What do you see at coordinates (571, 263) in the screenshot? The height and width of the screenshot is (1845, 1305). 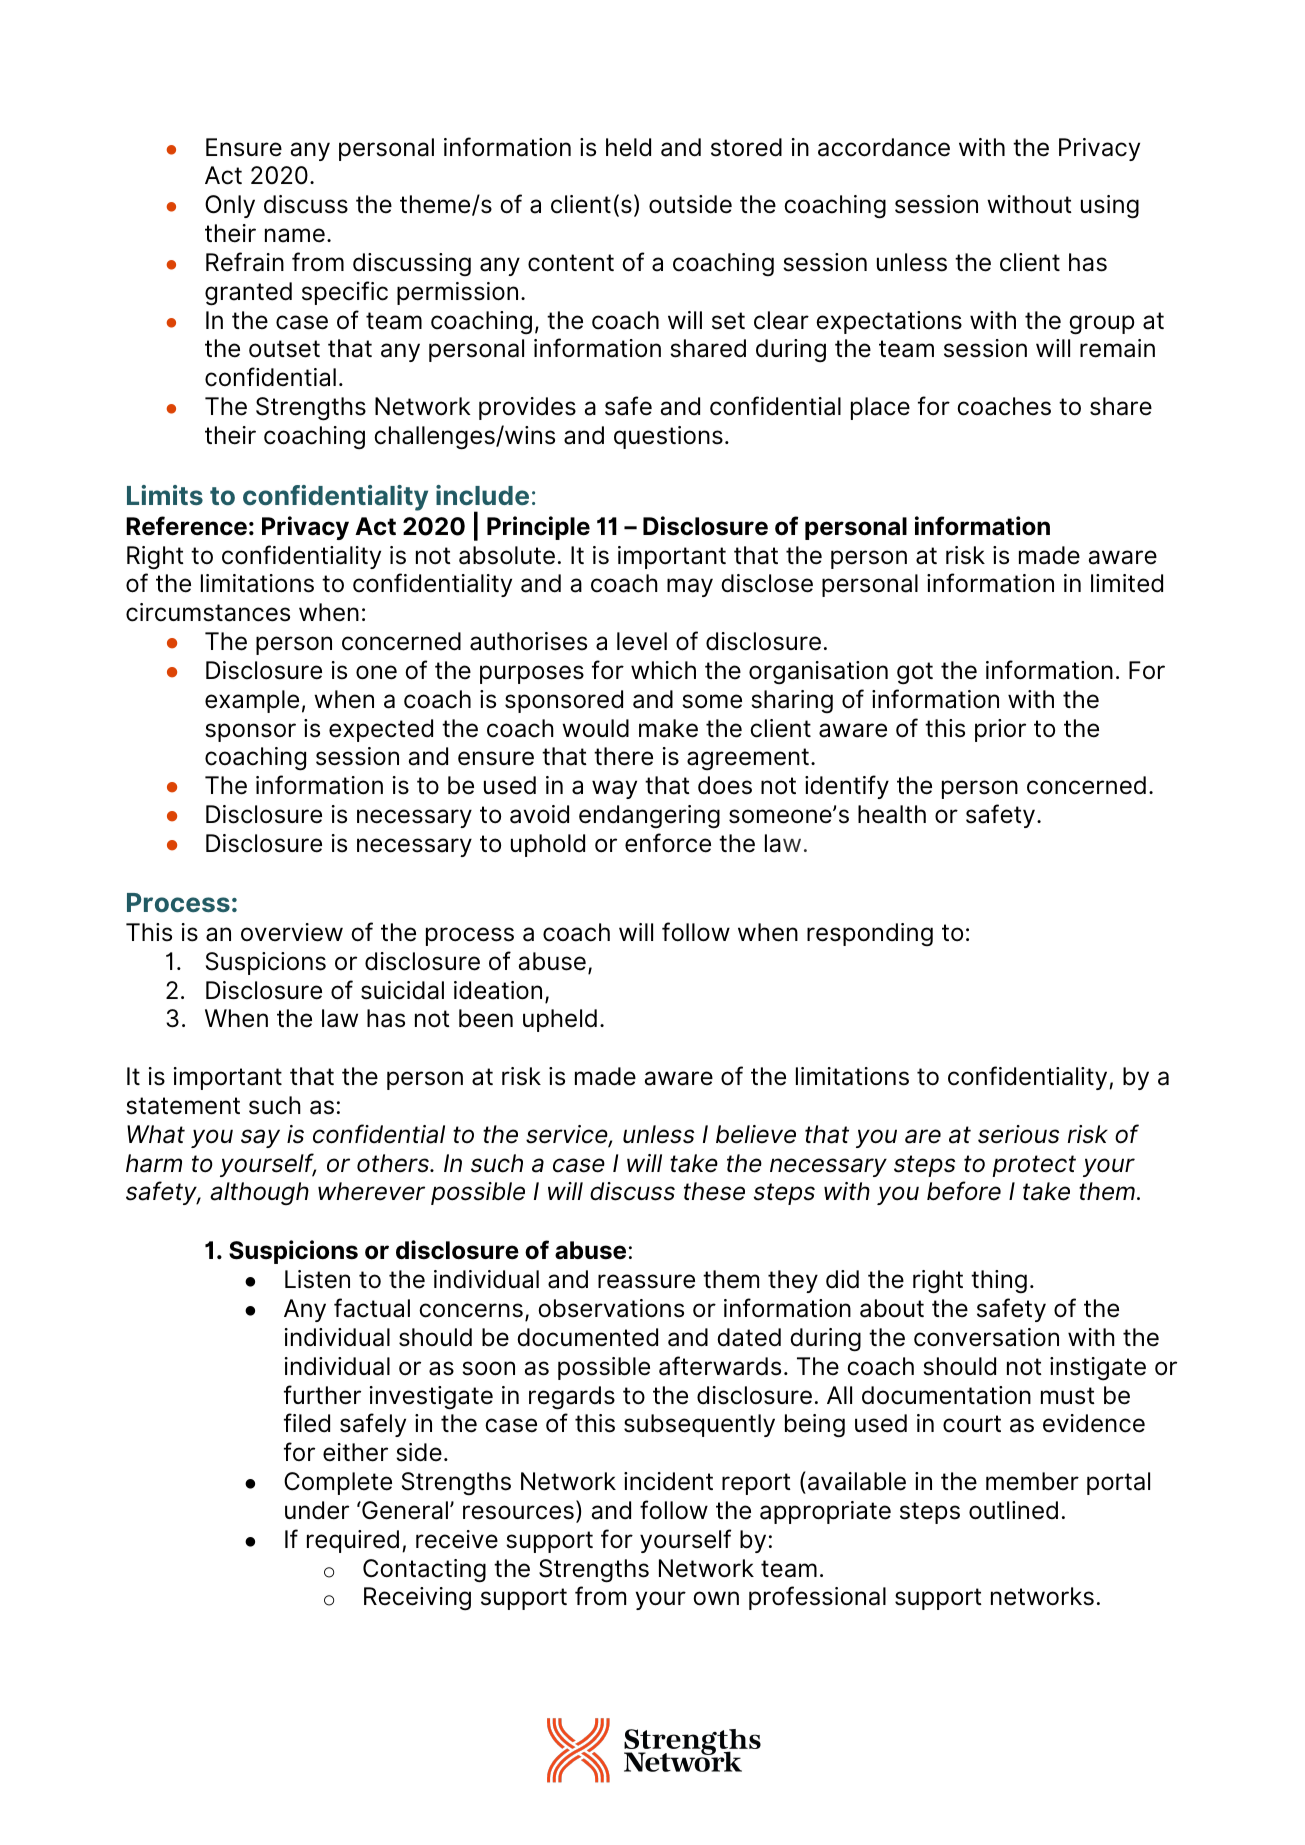 I see `content` at bounding box center [571, 263].
